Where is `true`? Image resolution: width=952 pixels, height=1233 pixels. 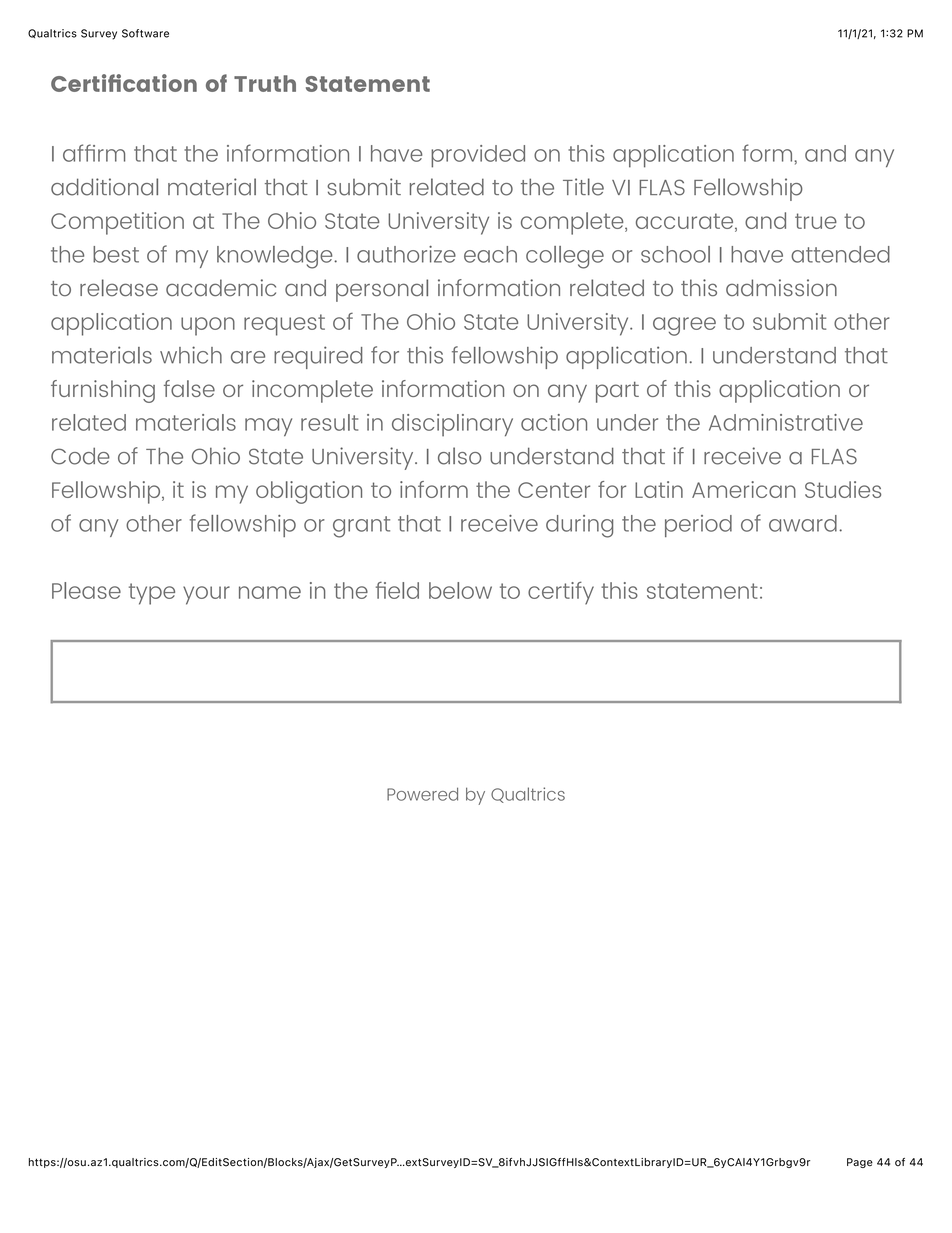 true is located at coordinates (816, 221).
